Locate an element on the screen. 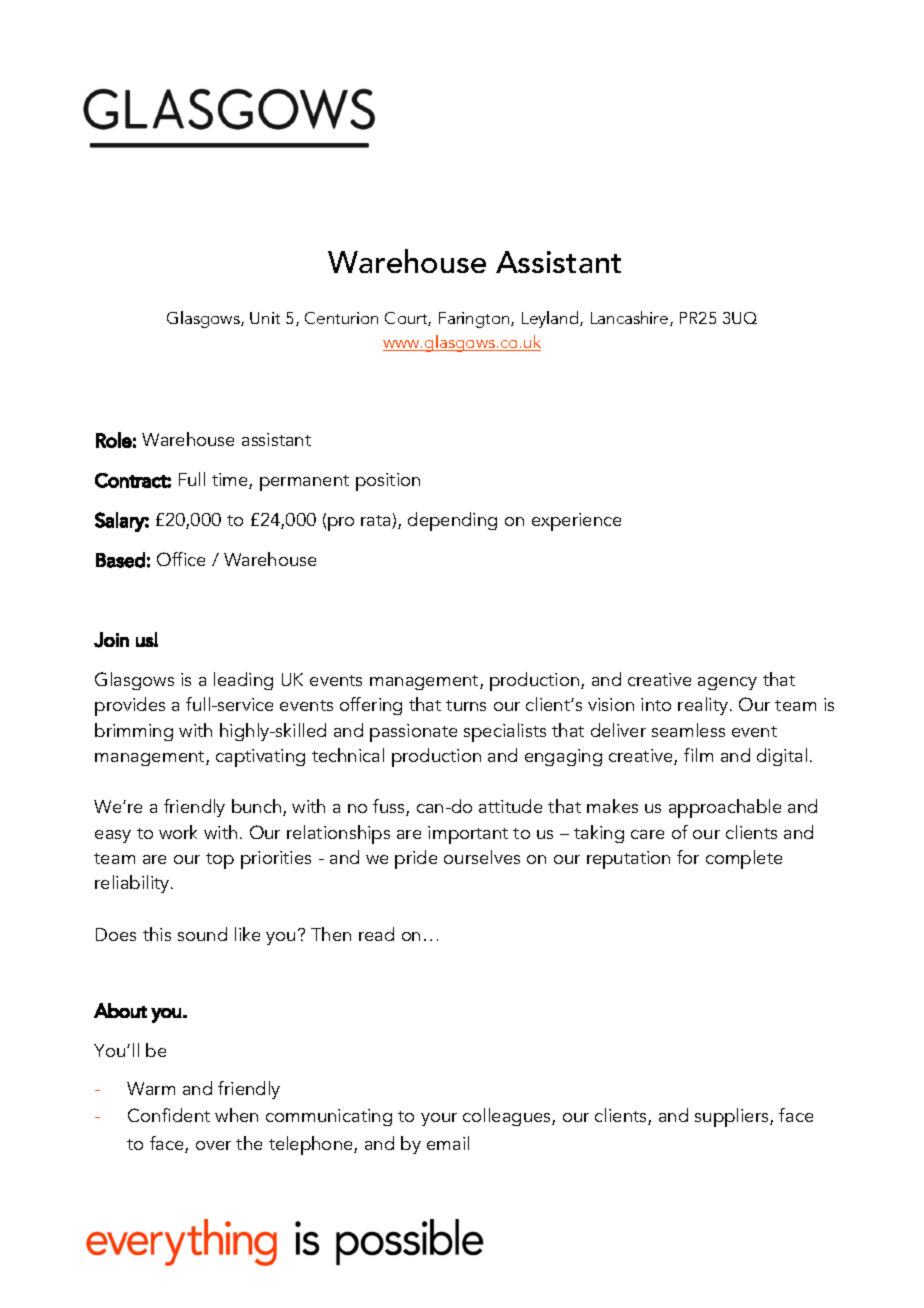 This screenshot has height=1308, width=924. your is located at coordinates (439, 1119).
